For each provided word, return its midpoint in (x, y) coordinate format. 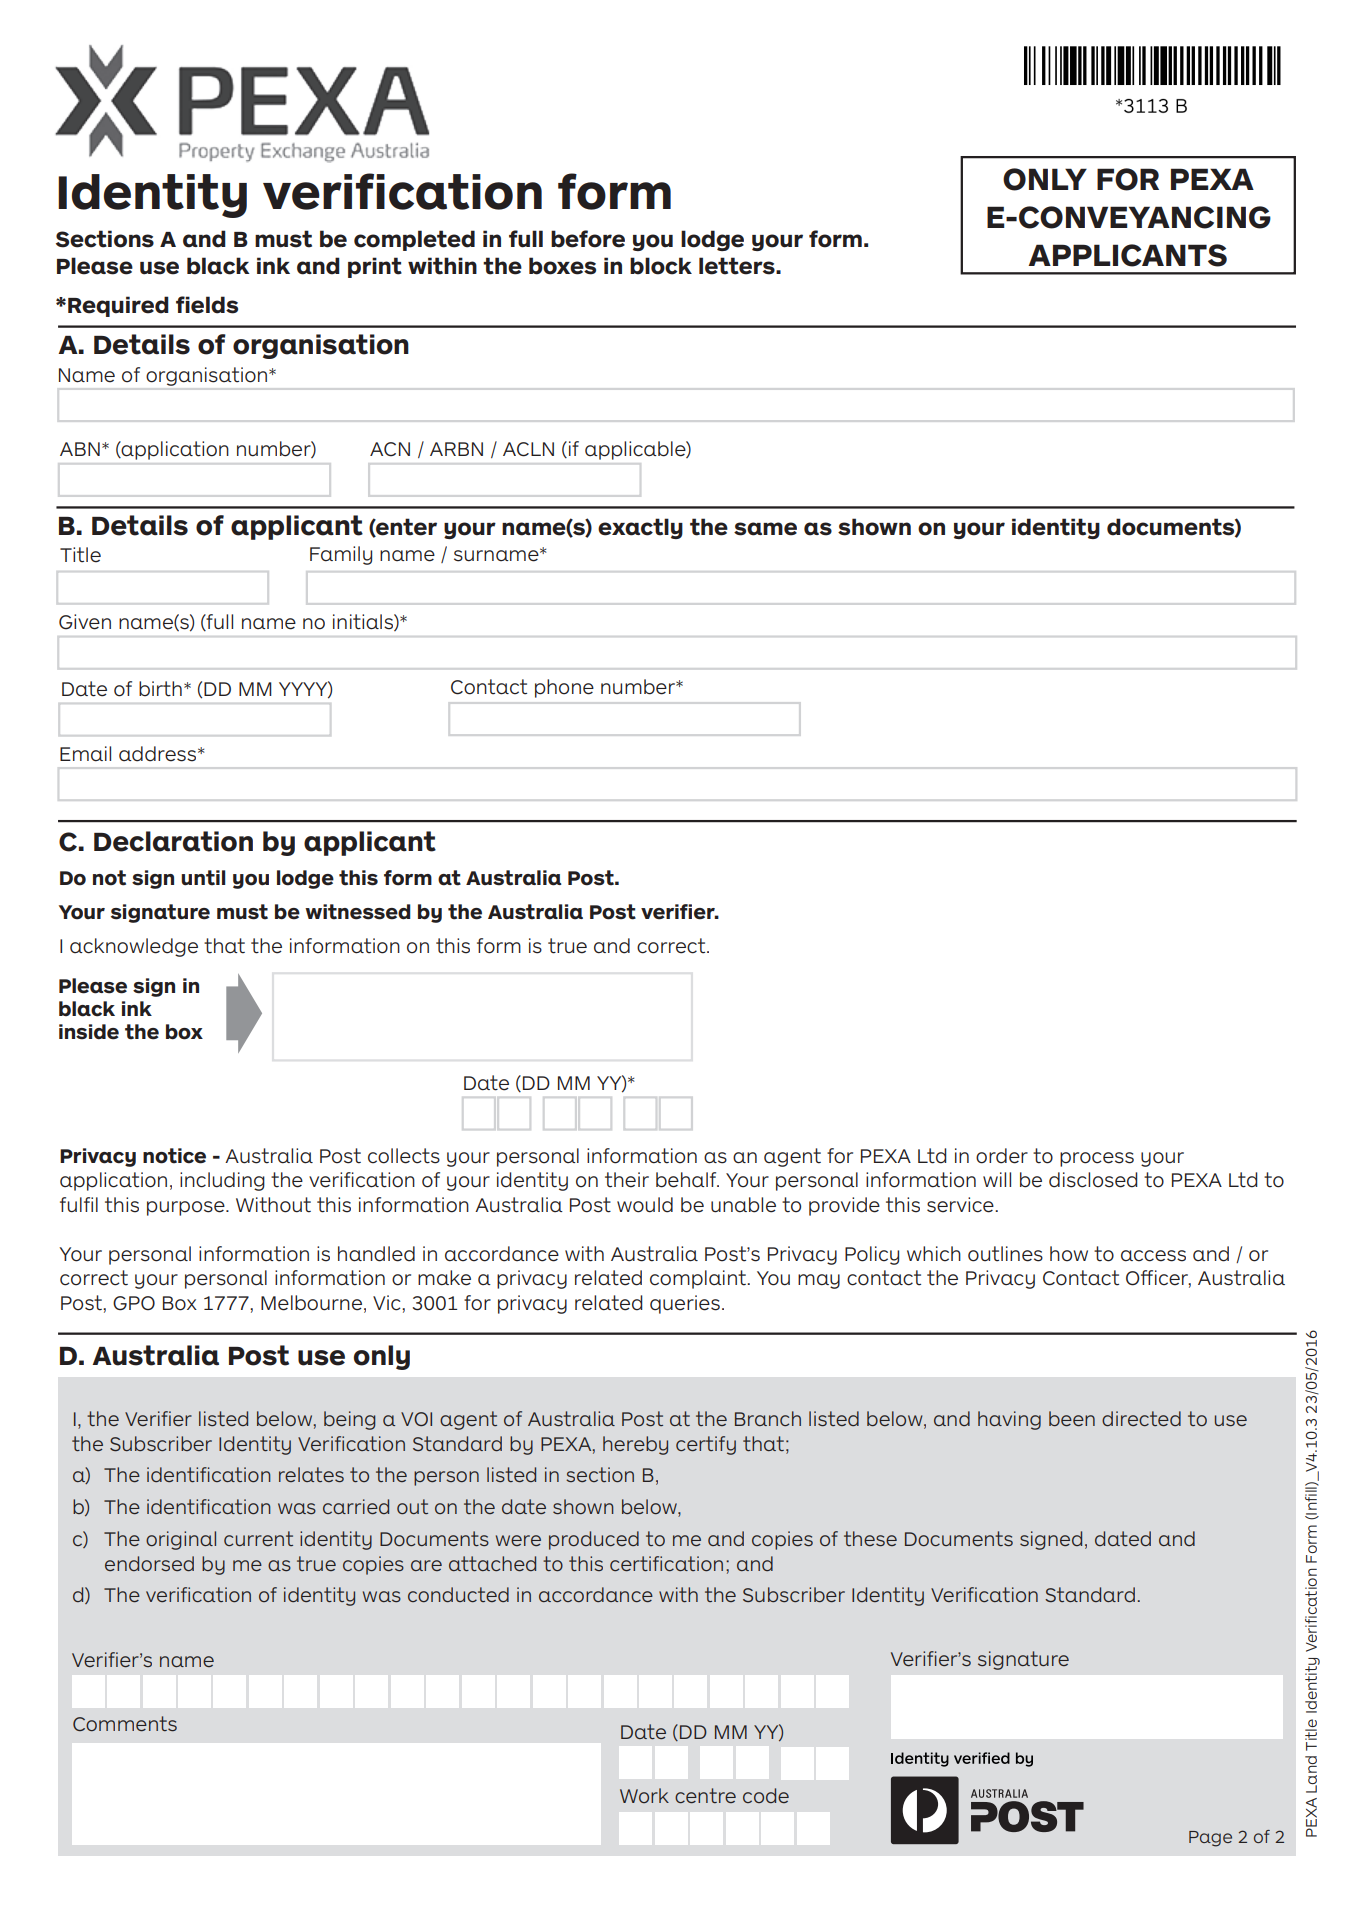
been (1072, 1418)
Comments (125, 1723)
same (765, 529)
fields (207, 305)
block (661, 266)
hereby (635, 1445)
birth (160, 689)
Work (644, 1795)
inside (89, 1032)
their (627, 1180)
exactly (640, 528)
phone (564, 688)
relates (311, 1474)
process (1097, 1159)
